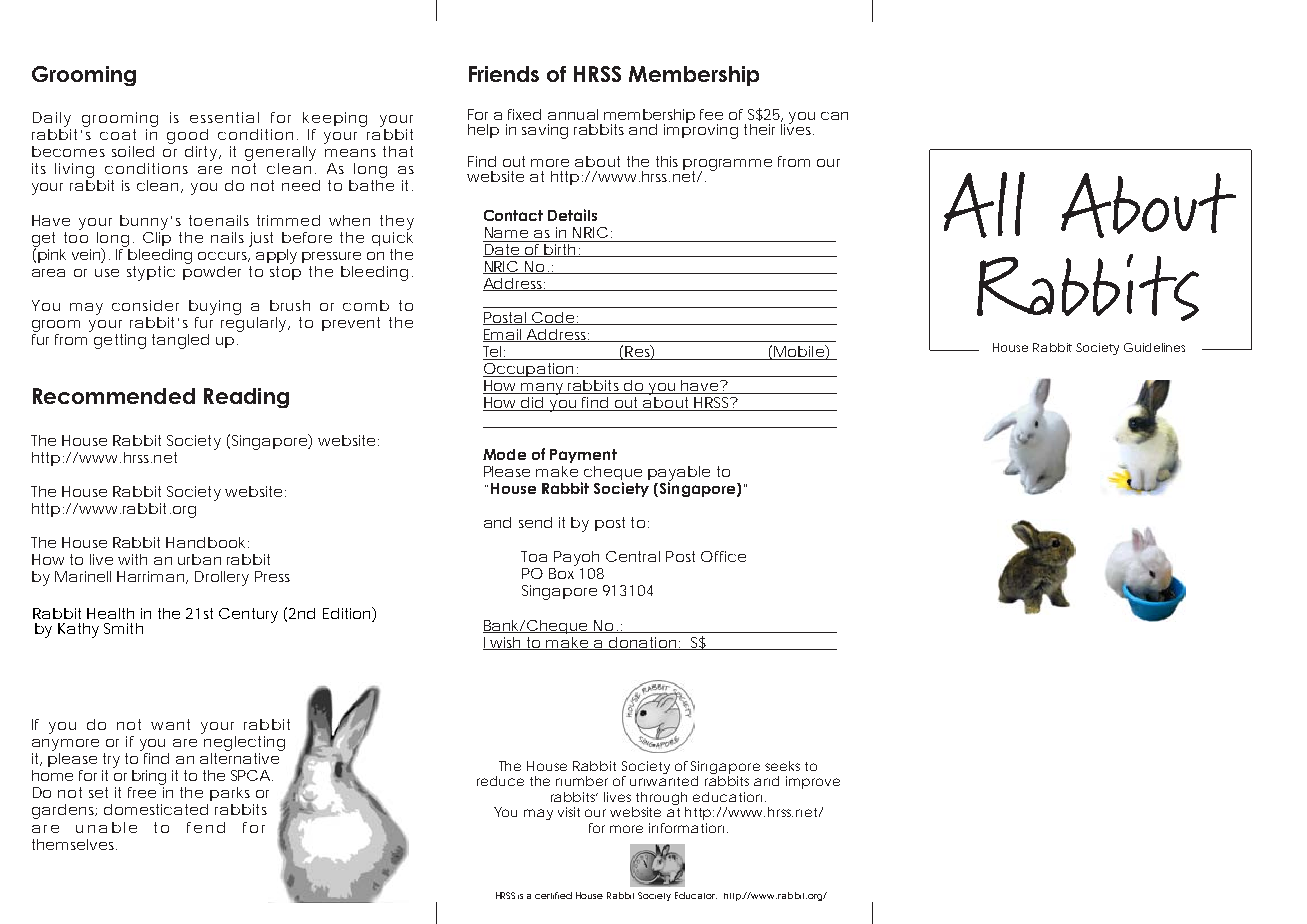 Image resolution: width=1307 pixels, height=924 pixels. Describe the element at coordinates (834, 116) in the screenshot. I see `can` at that location.
